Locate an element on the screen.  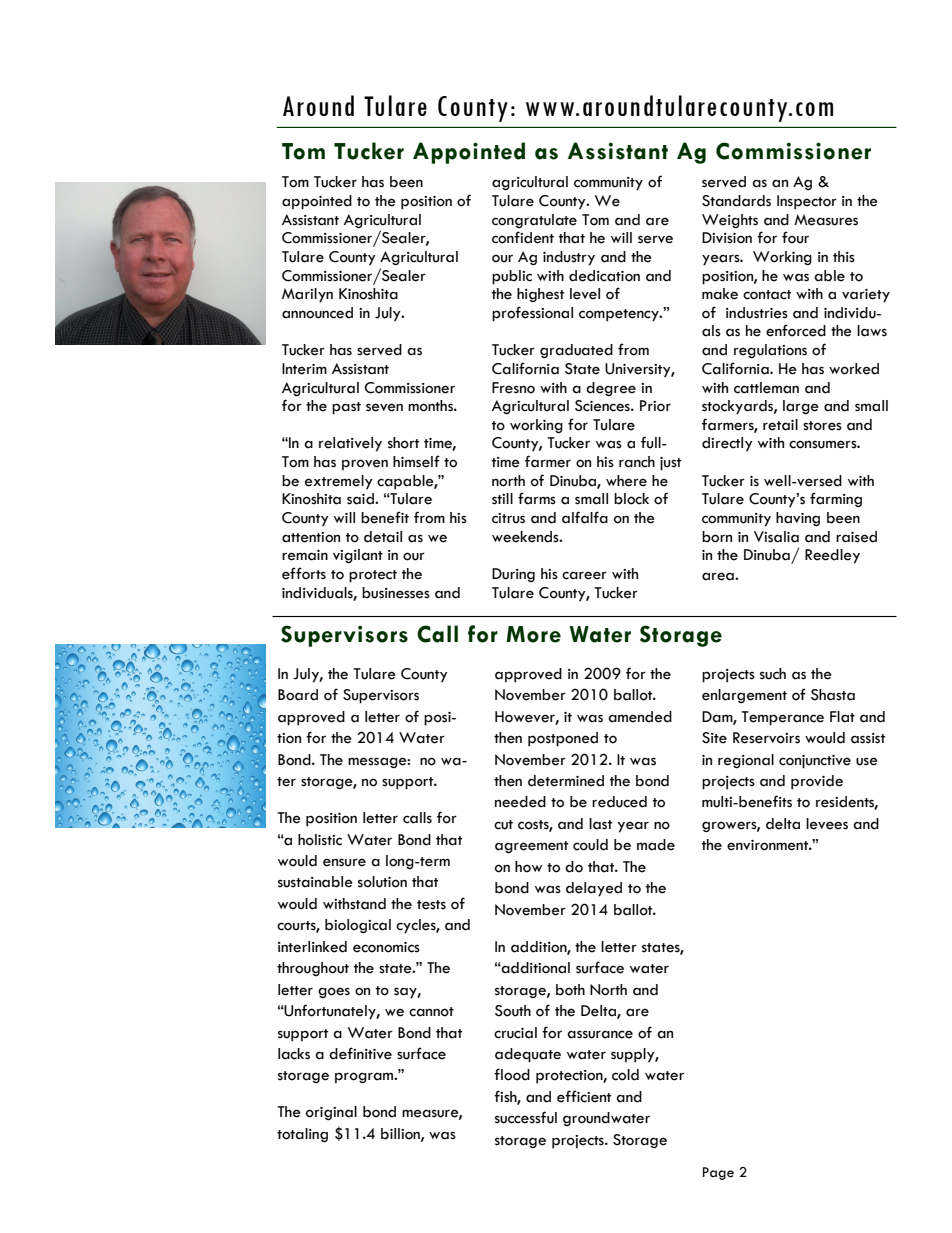
original is located at coordinates (331, 1113).
